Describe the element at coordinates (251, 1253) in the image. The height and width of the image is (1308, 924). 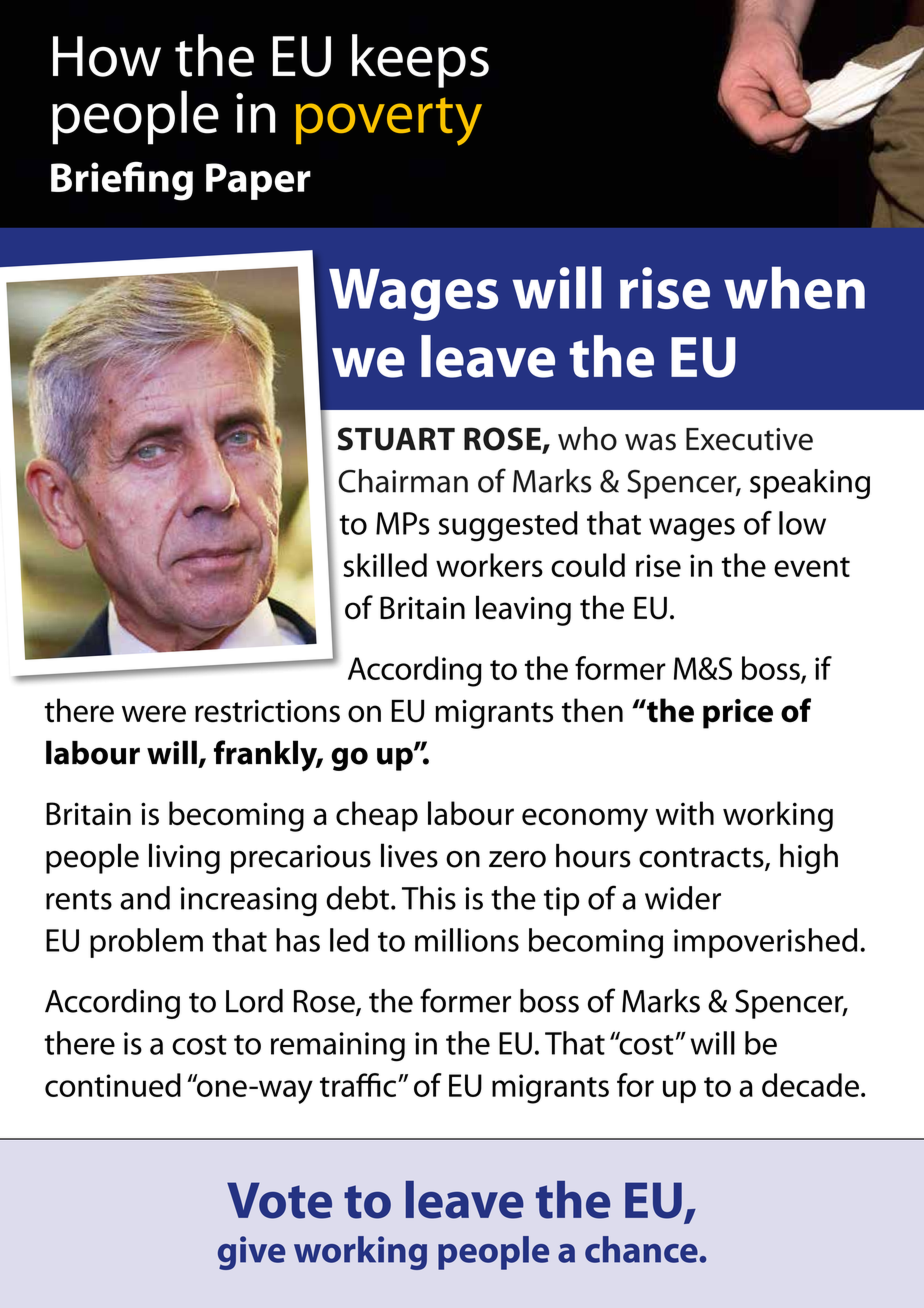
I see `give` at that location.
